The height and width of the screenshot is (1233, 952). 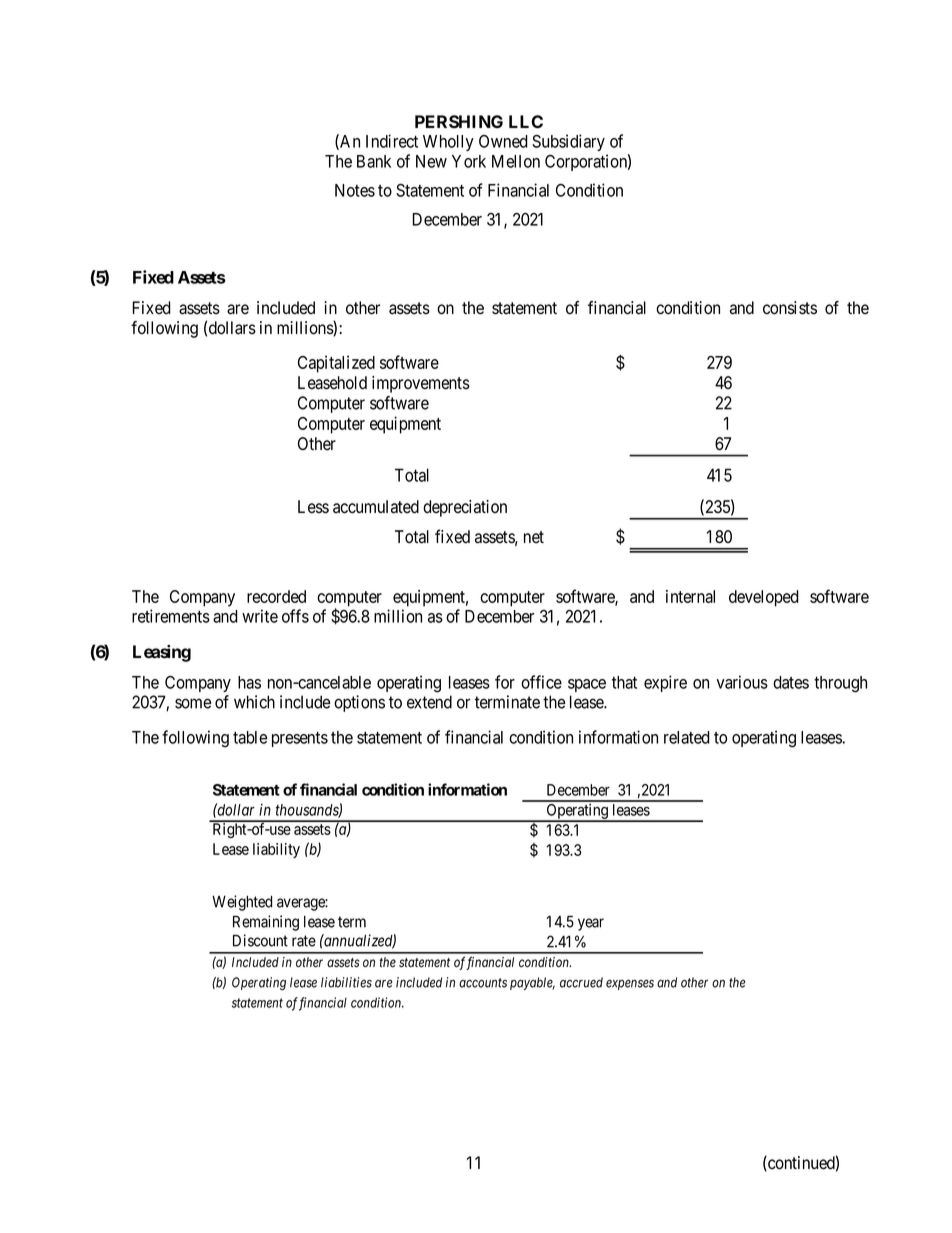 I want to click on write, so click(x=260, y=616).
